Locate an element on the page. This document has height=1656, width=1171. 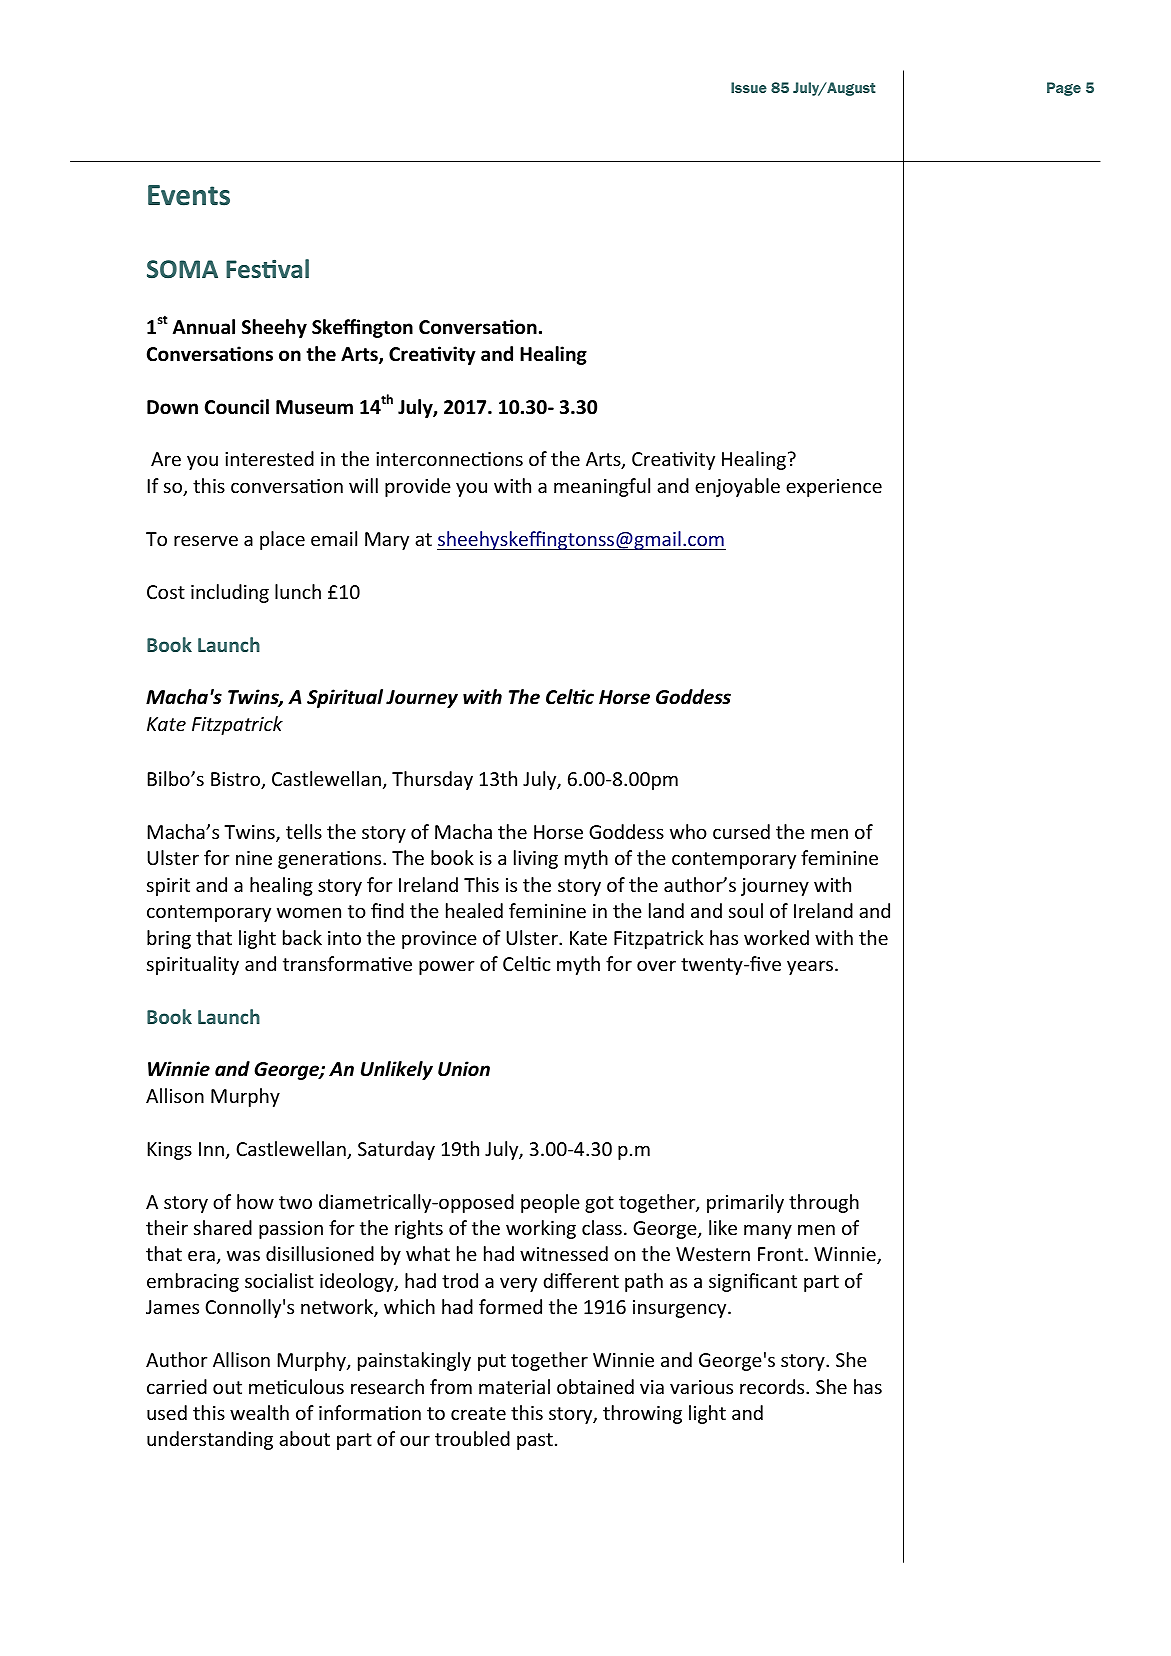
Bistro is located at coordinates (236, 780).
